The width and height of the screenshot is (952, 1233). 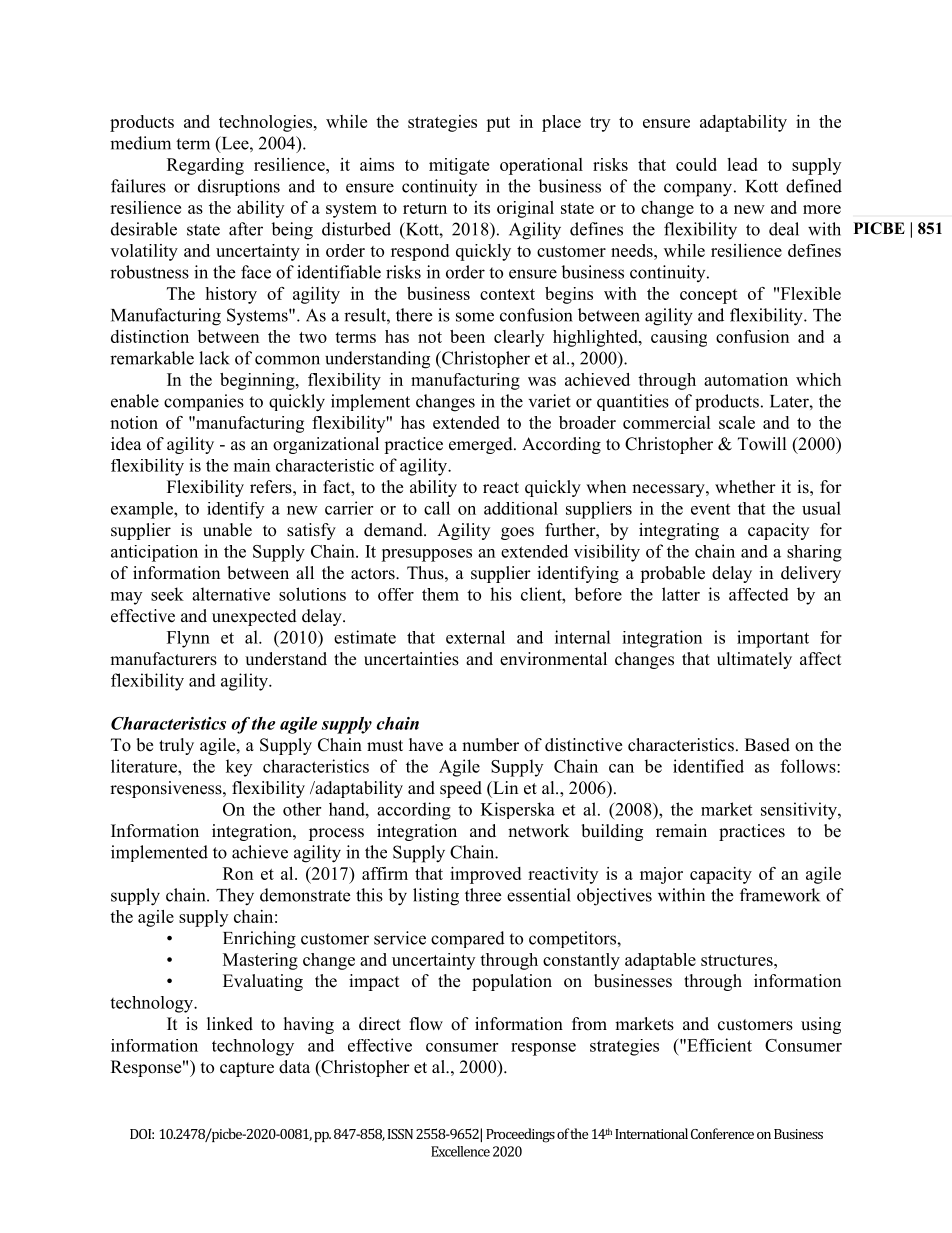 What do you see at coordinates (475, 637) in the screenshot?
I see `external` at bounding box center [475, 637].
